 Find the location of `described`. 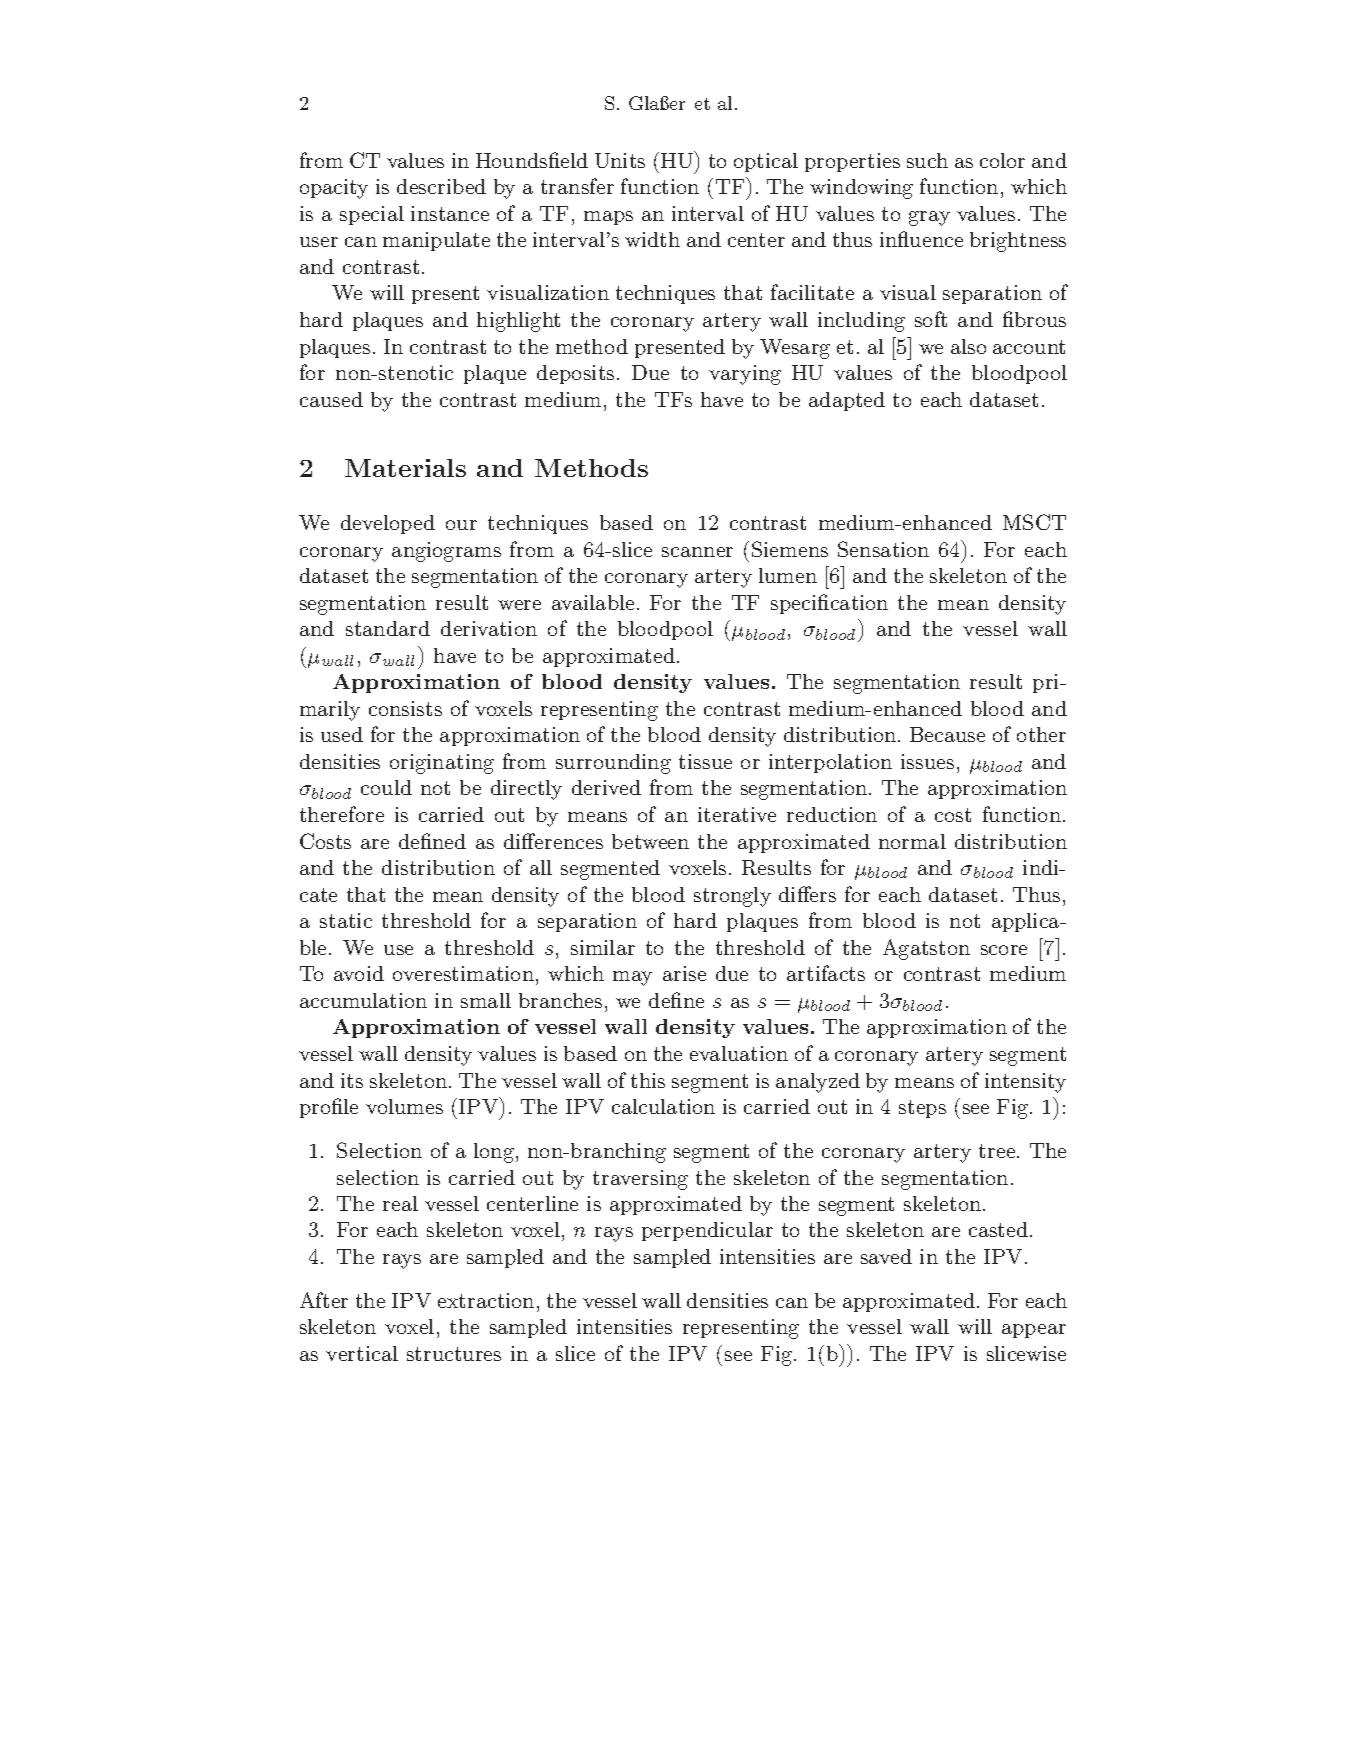

described is located at coordinates (441, 186).
